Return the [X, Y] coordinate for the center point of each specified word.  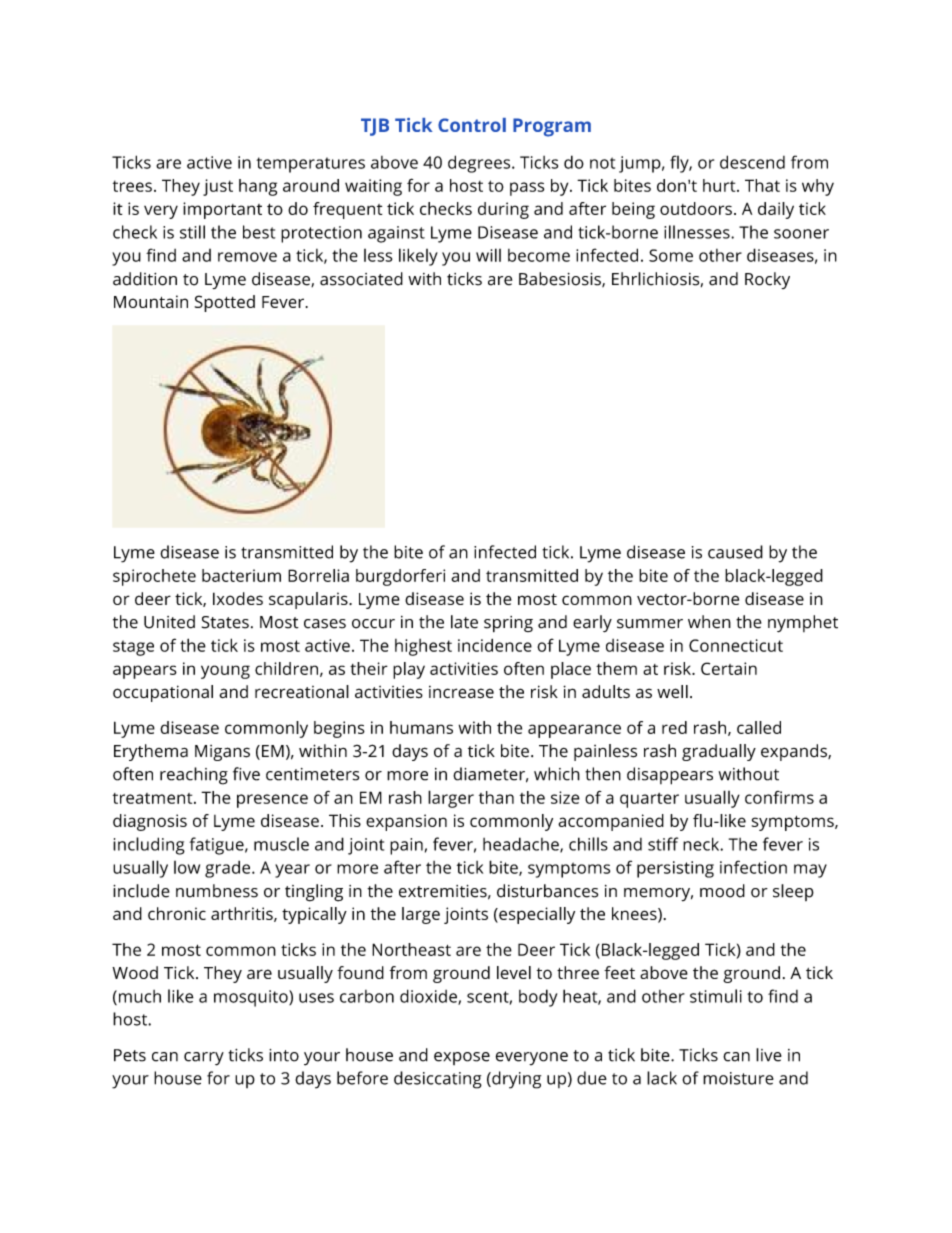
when [709, 622]
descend [752, 162]
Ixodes [238, 598]
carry [204, 1059]
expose [462, 1058]
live [769, 1055]
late [464, 622]
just [218, 187]
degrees [480, 164]
